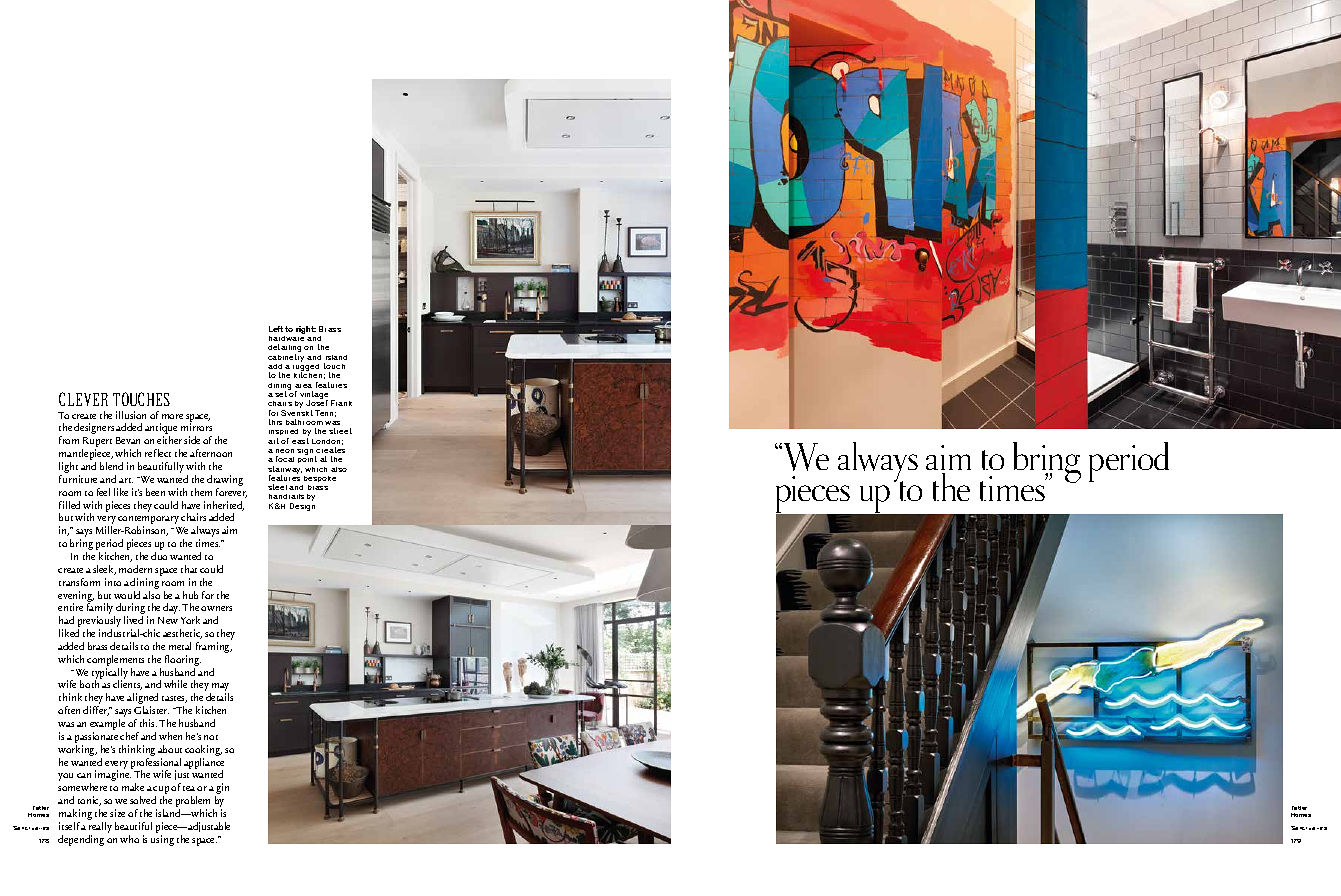  Describe the element at coordinates (201, 492) in the image. I see `them` at that location.
